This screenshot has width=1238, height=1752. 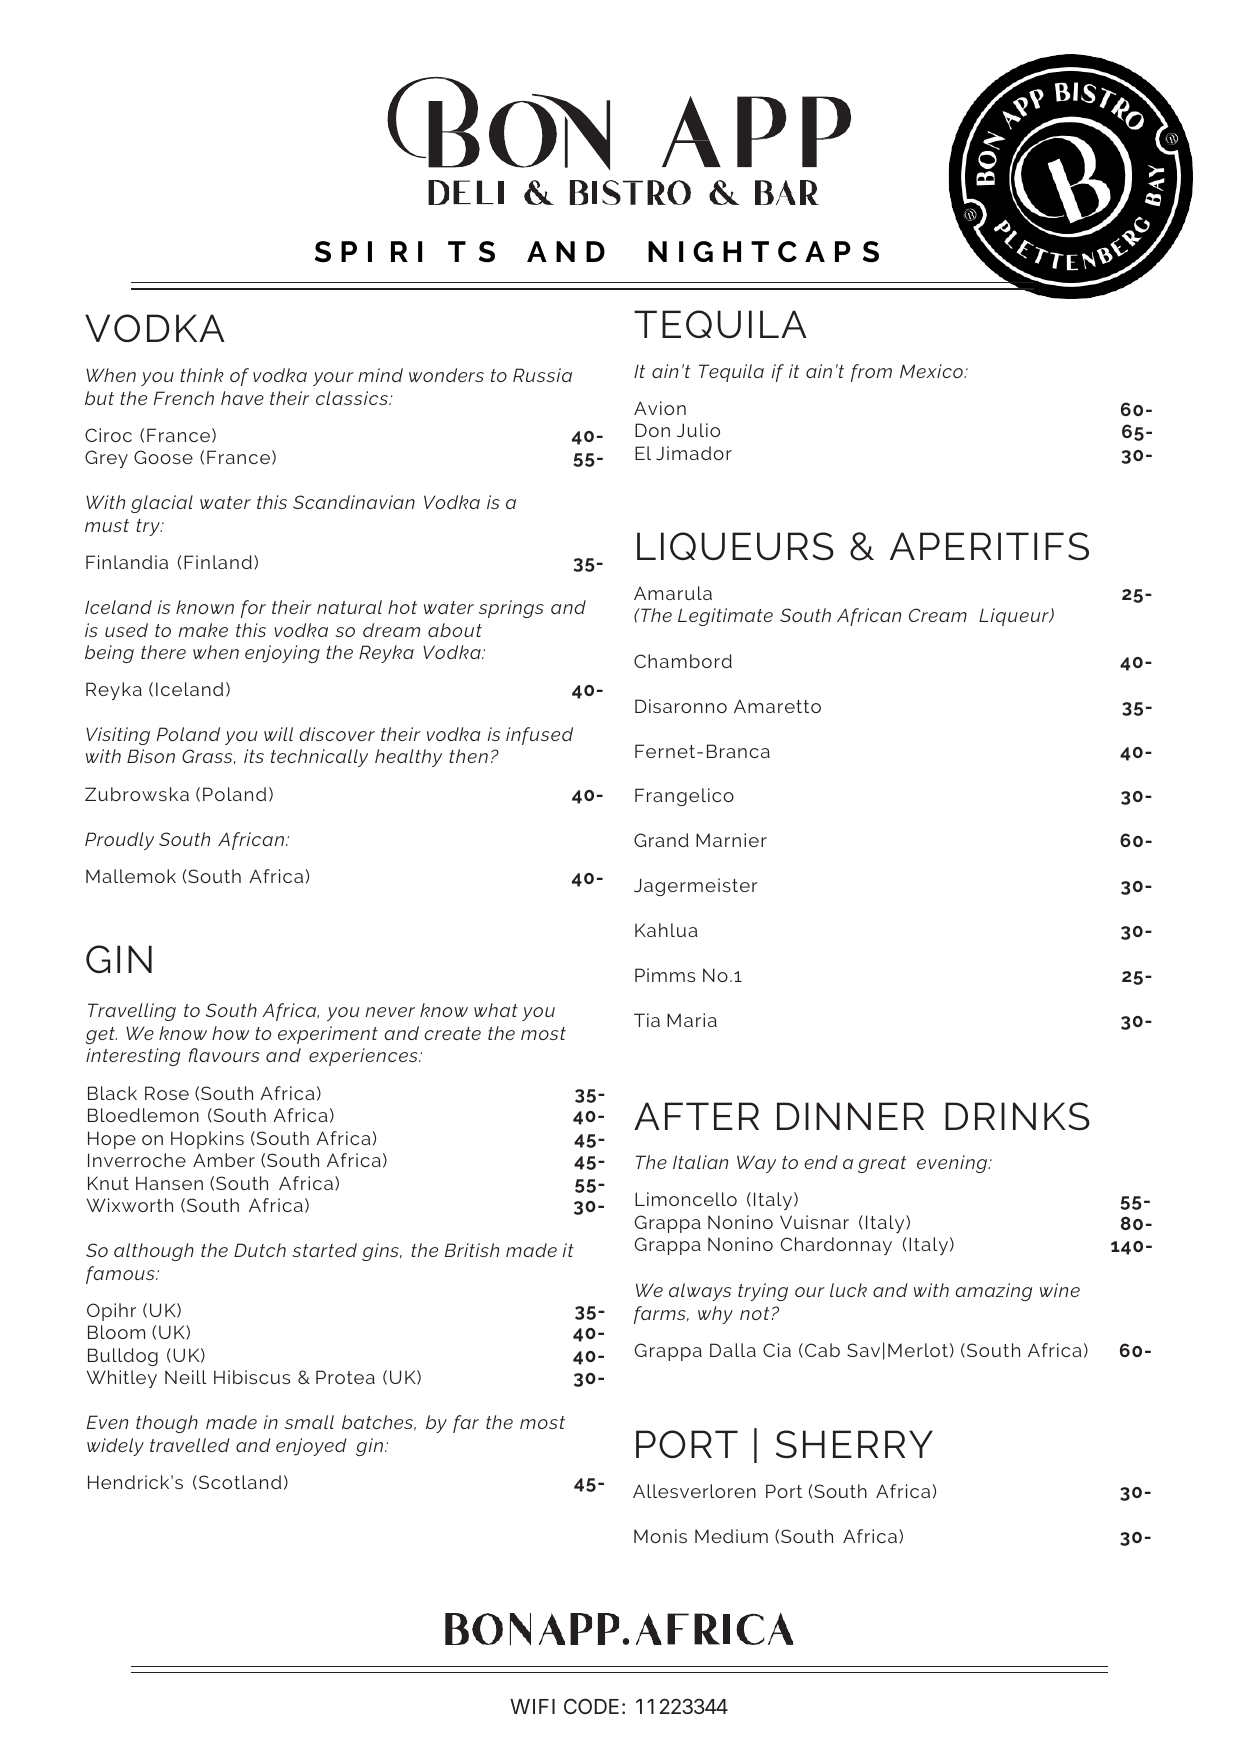 What do you see at coordinates (993, 1292) in the screenshot?
I see `amazing` at bounding box center [993, 1292].
